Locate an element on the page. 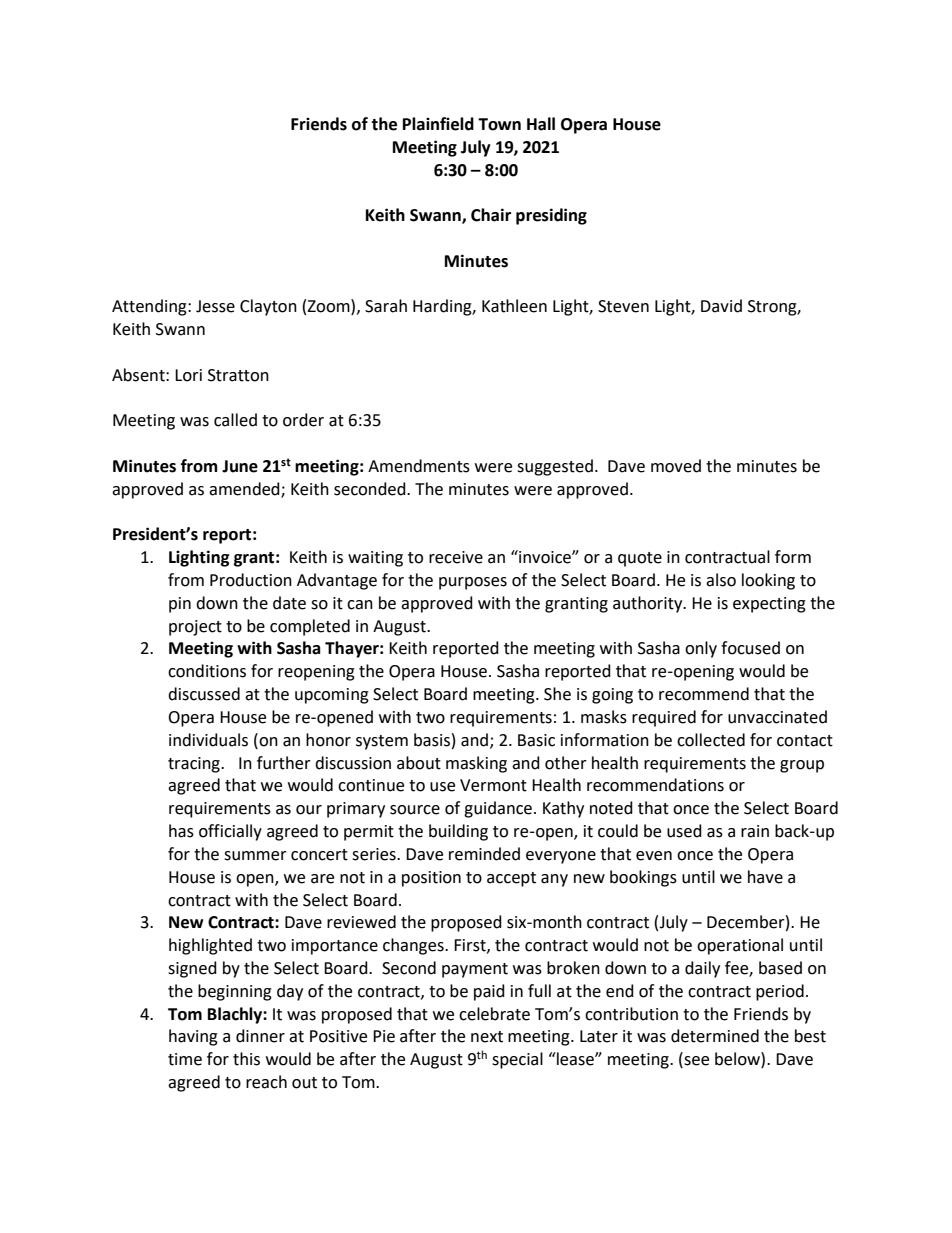  building is located at coordinates (458, 832).
